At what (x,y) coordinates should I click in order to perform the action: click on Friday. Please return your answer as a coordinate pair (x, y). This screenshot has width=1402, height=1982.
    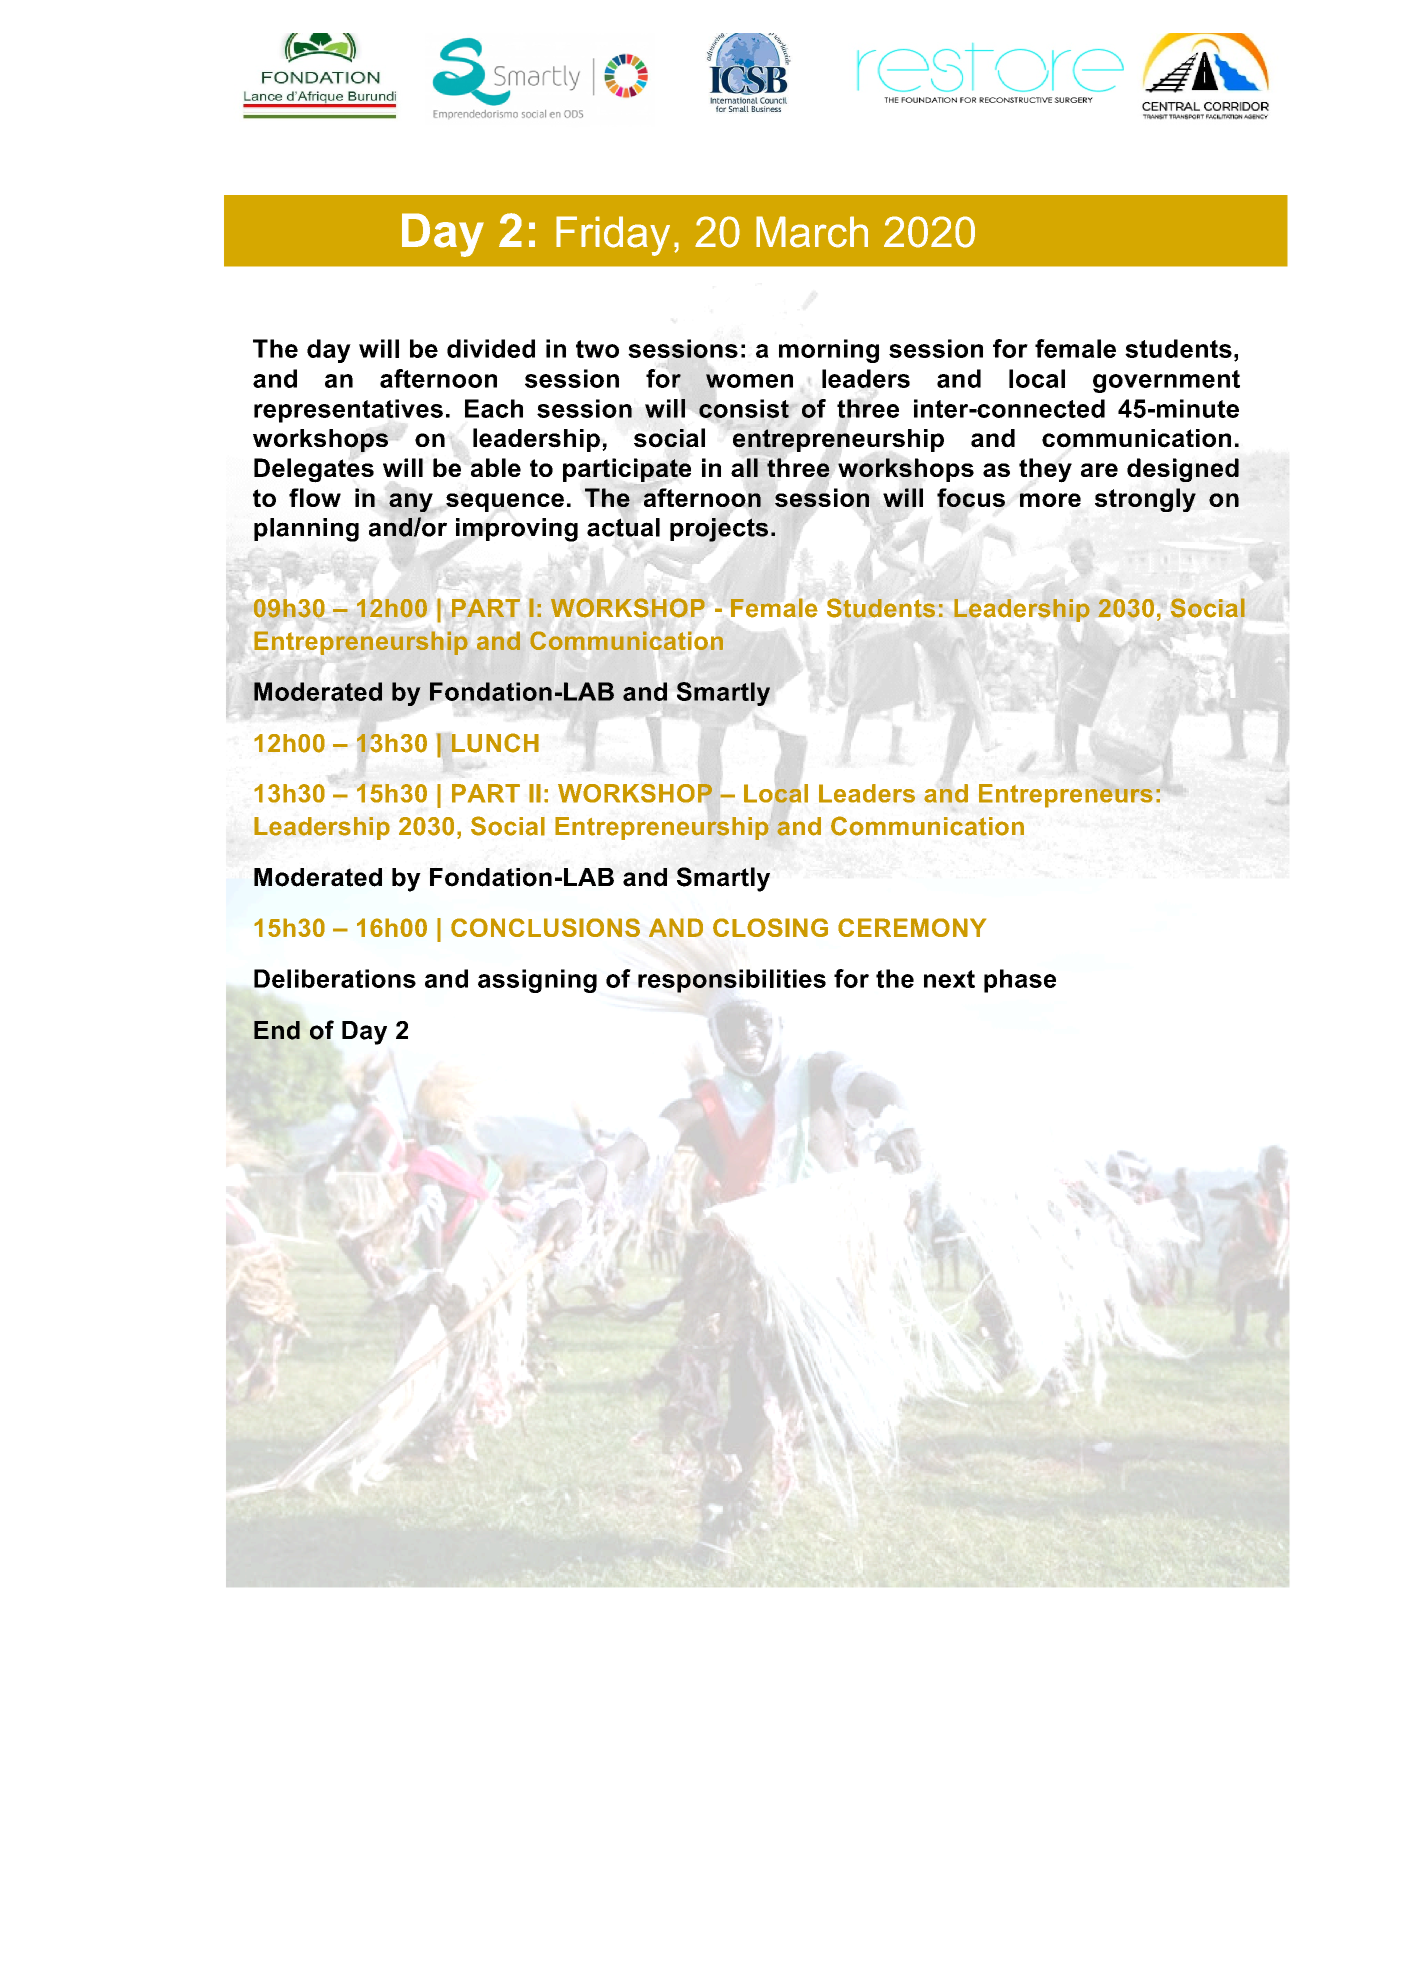
    Looking at the image, I should click on (613, 236).
